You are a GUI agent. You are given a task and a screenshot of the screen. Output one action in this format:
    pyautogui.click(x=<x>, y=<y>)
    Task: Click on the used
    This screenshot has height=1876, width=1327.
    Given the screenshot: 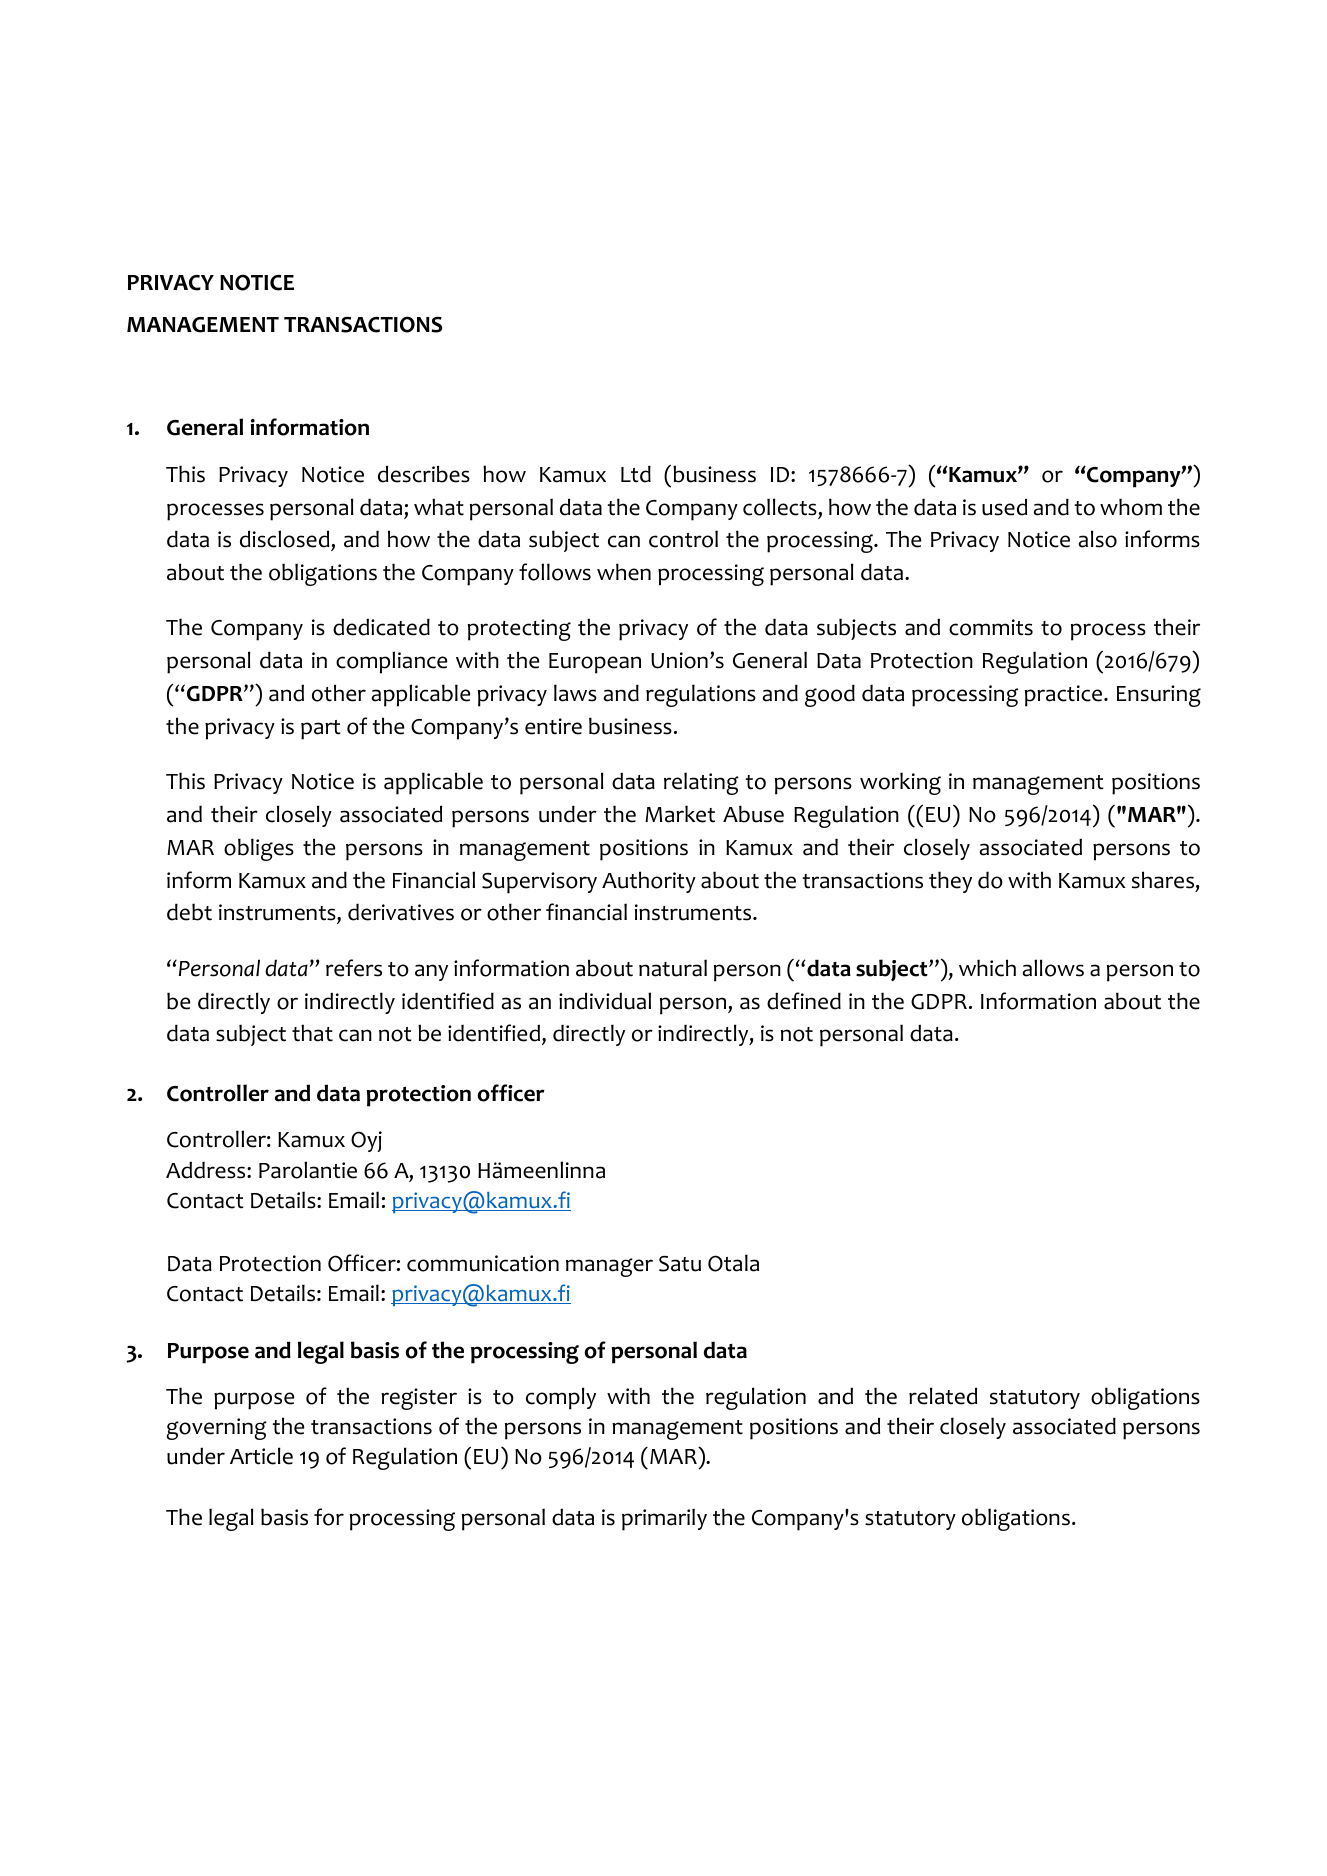 What is the action you would take?
    pyautogui.click(x=1004, y=507)
